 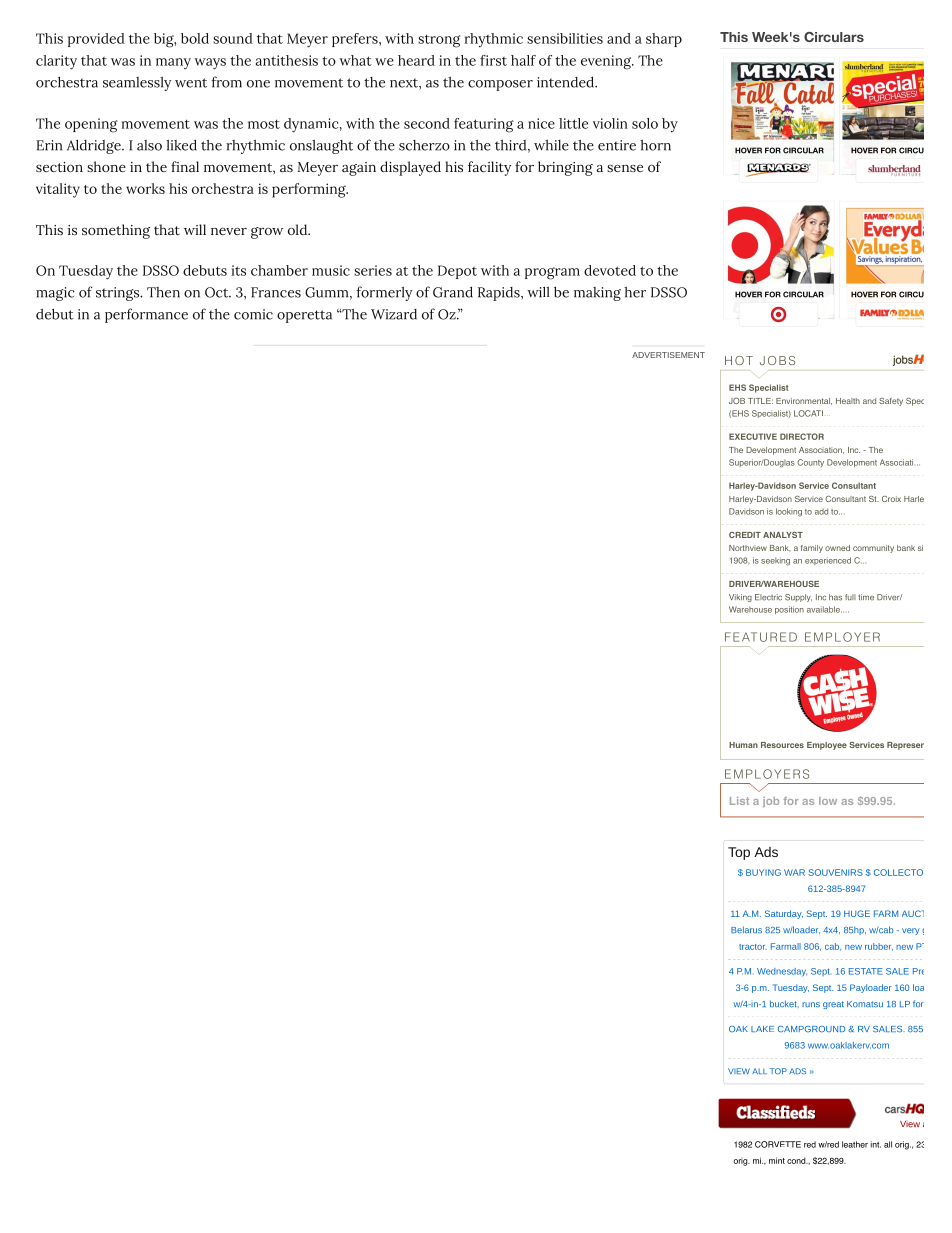 What do you see at coordinates (500, 294) in the screenshot?
I see `Rapids` at bounding box center [500, 294].
